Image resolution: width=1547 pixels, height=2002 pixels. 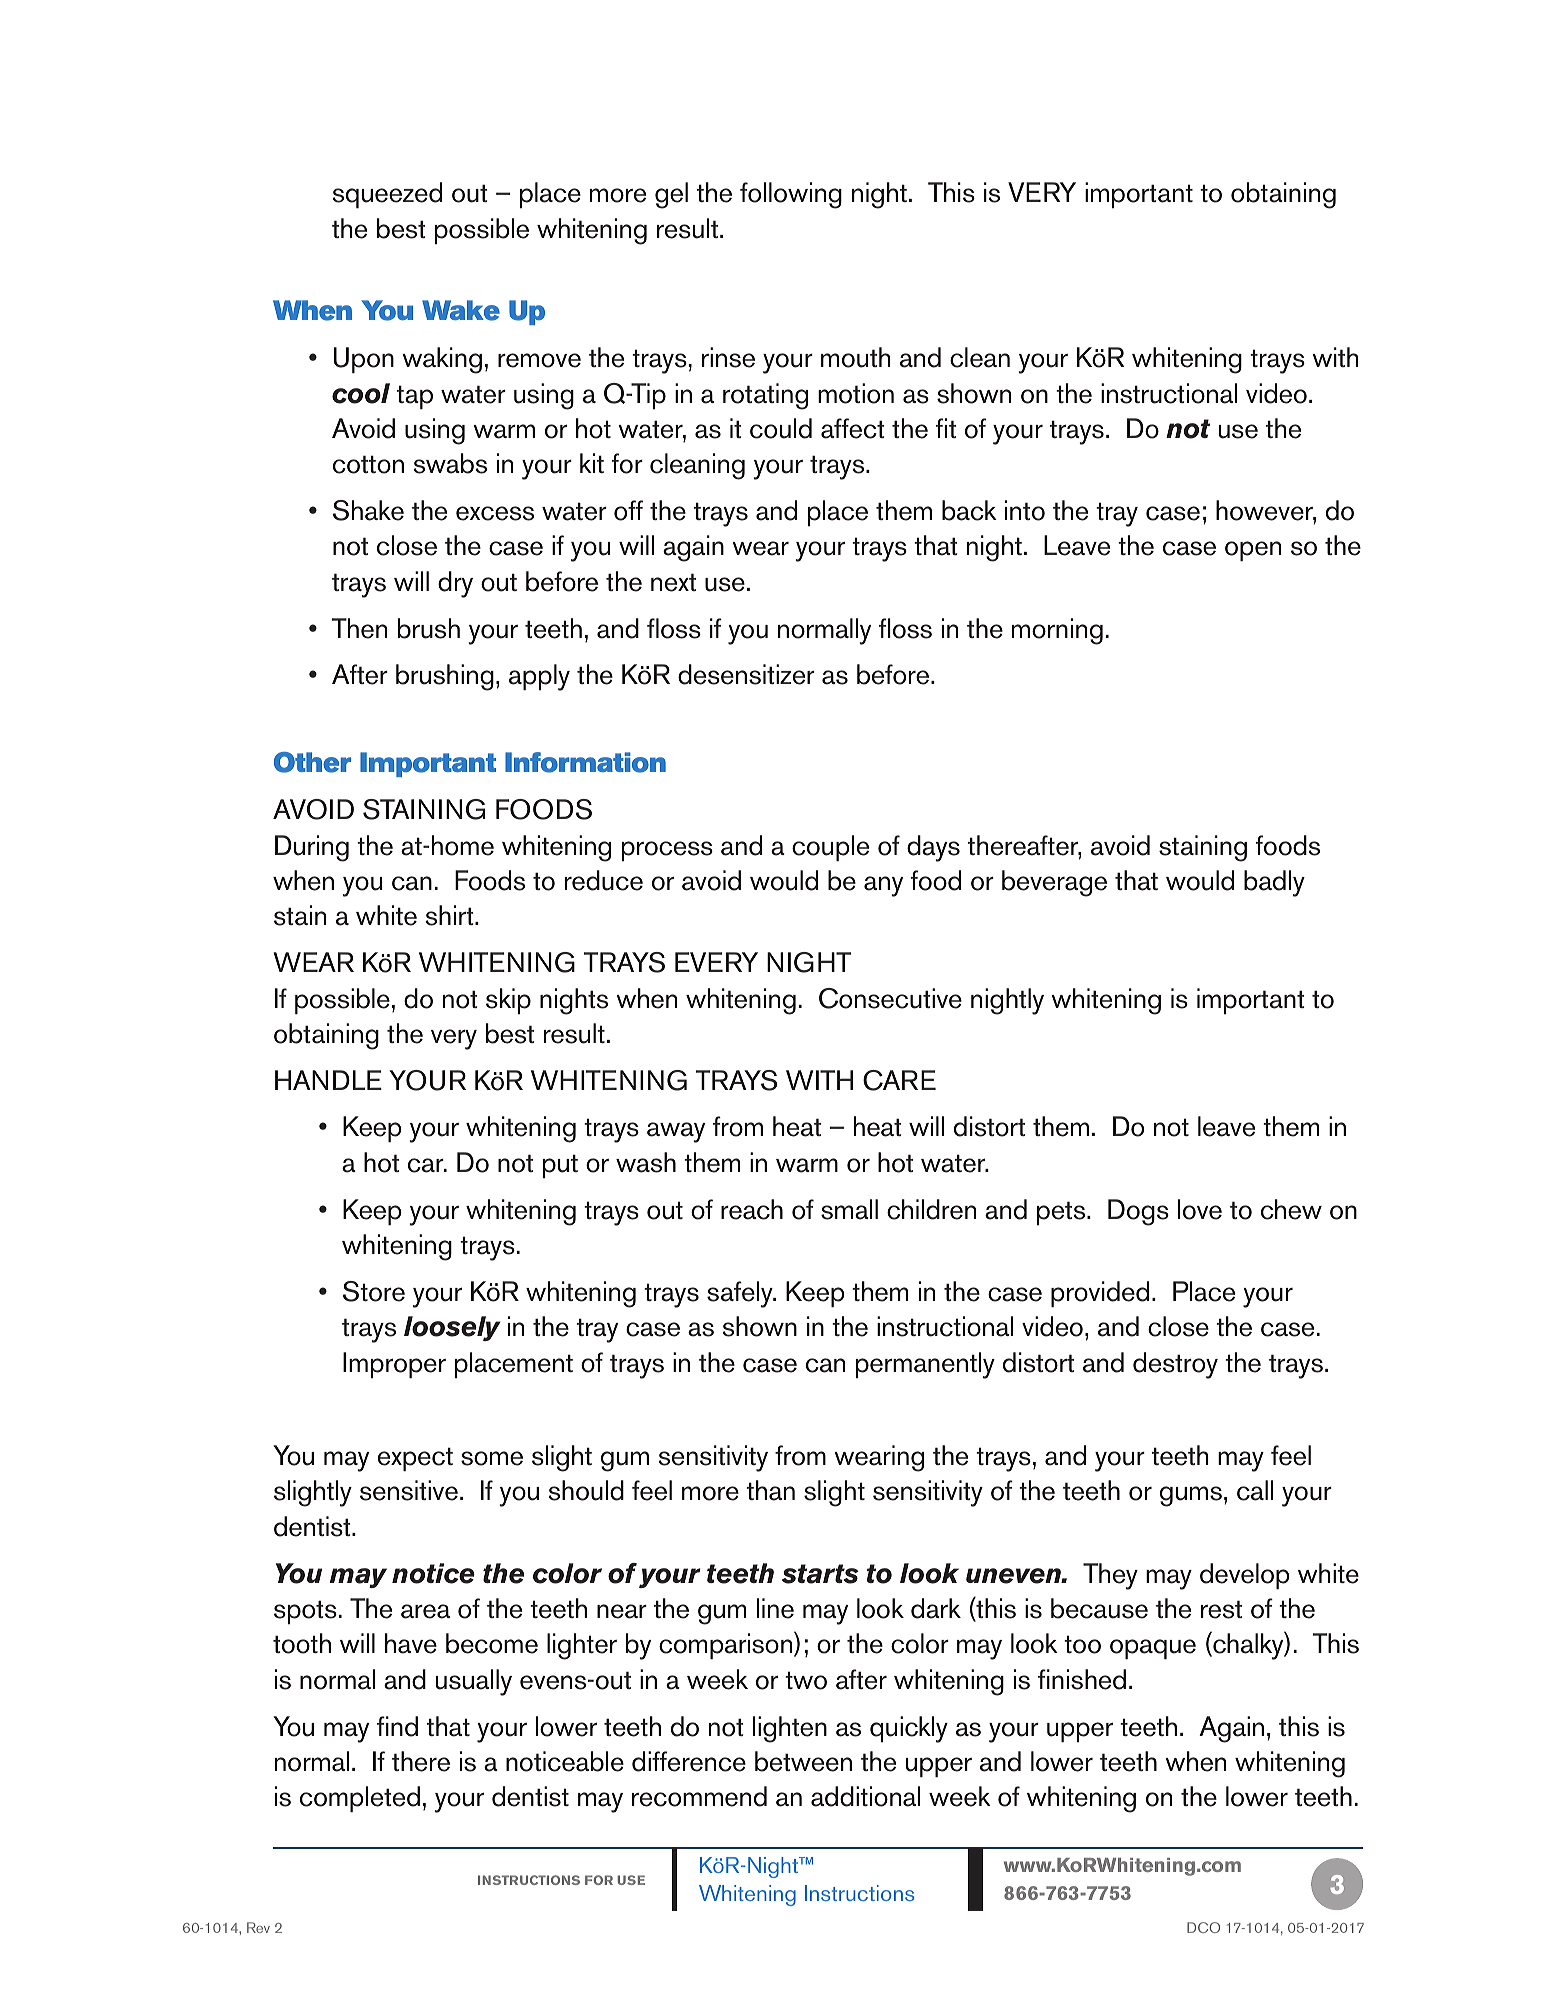 I want to click on Improper, so click(x=394, y=1365).
